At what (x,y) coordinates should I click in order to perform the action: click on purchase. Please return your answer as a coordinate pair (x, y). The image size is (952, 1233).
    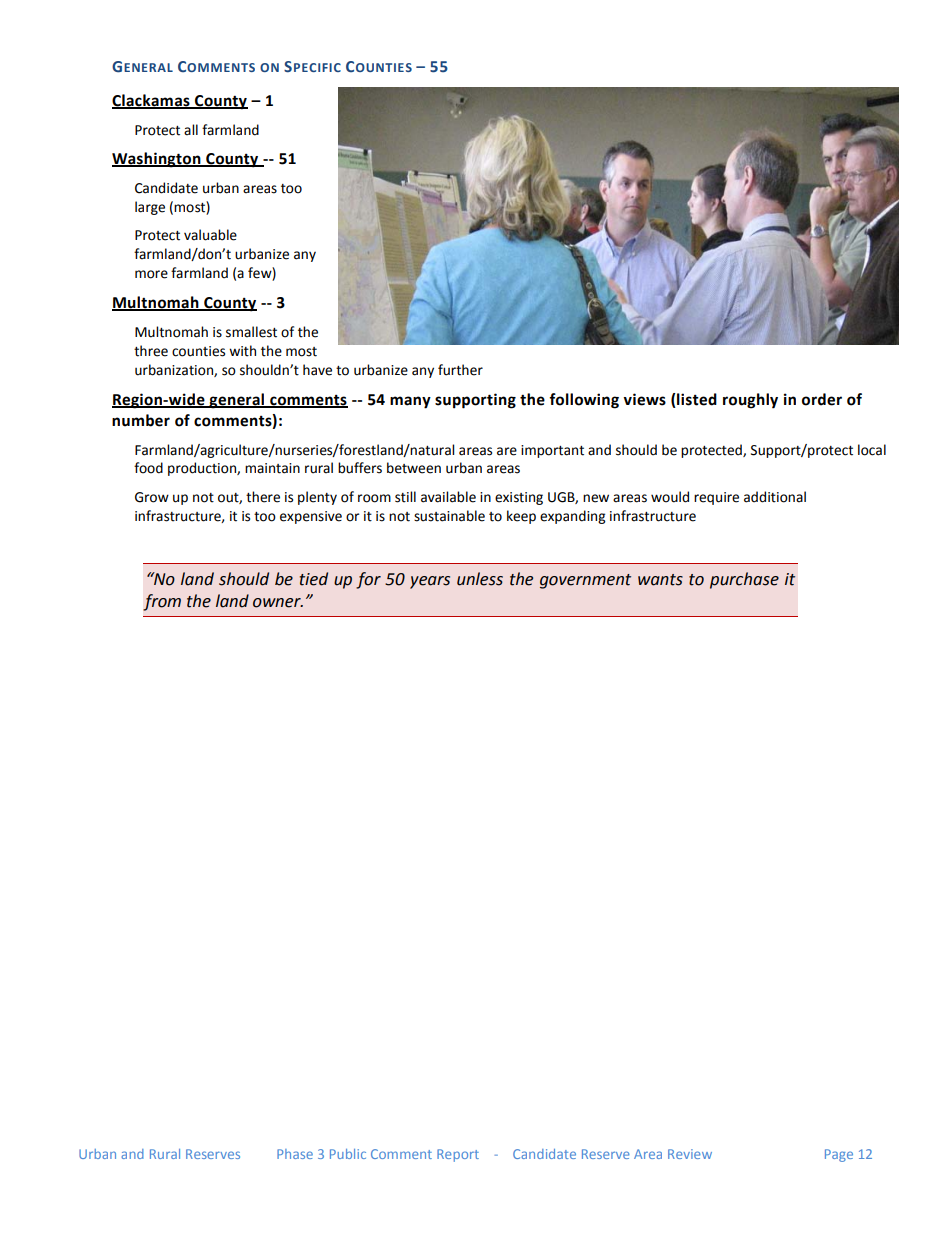
    Looking at the image, I should click on (744, 580).
